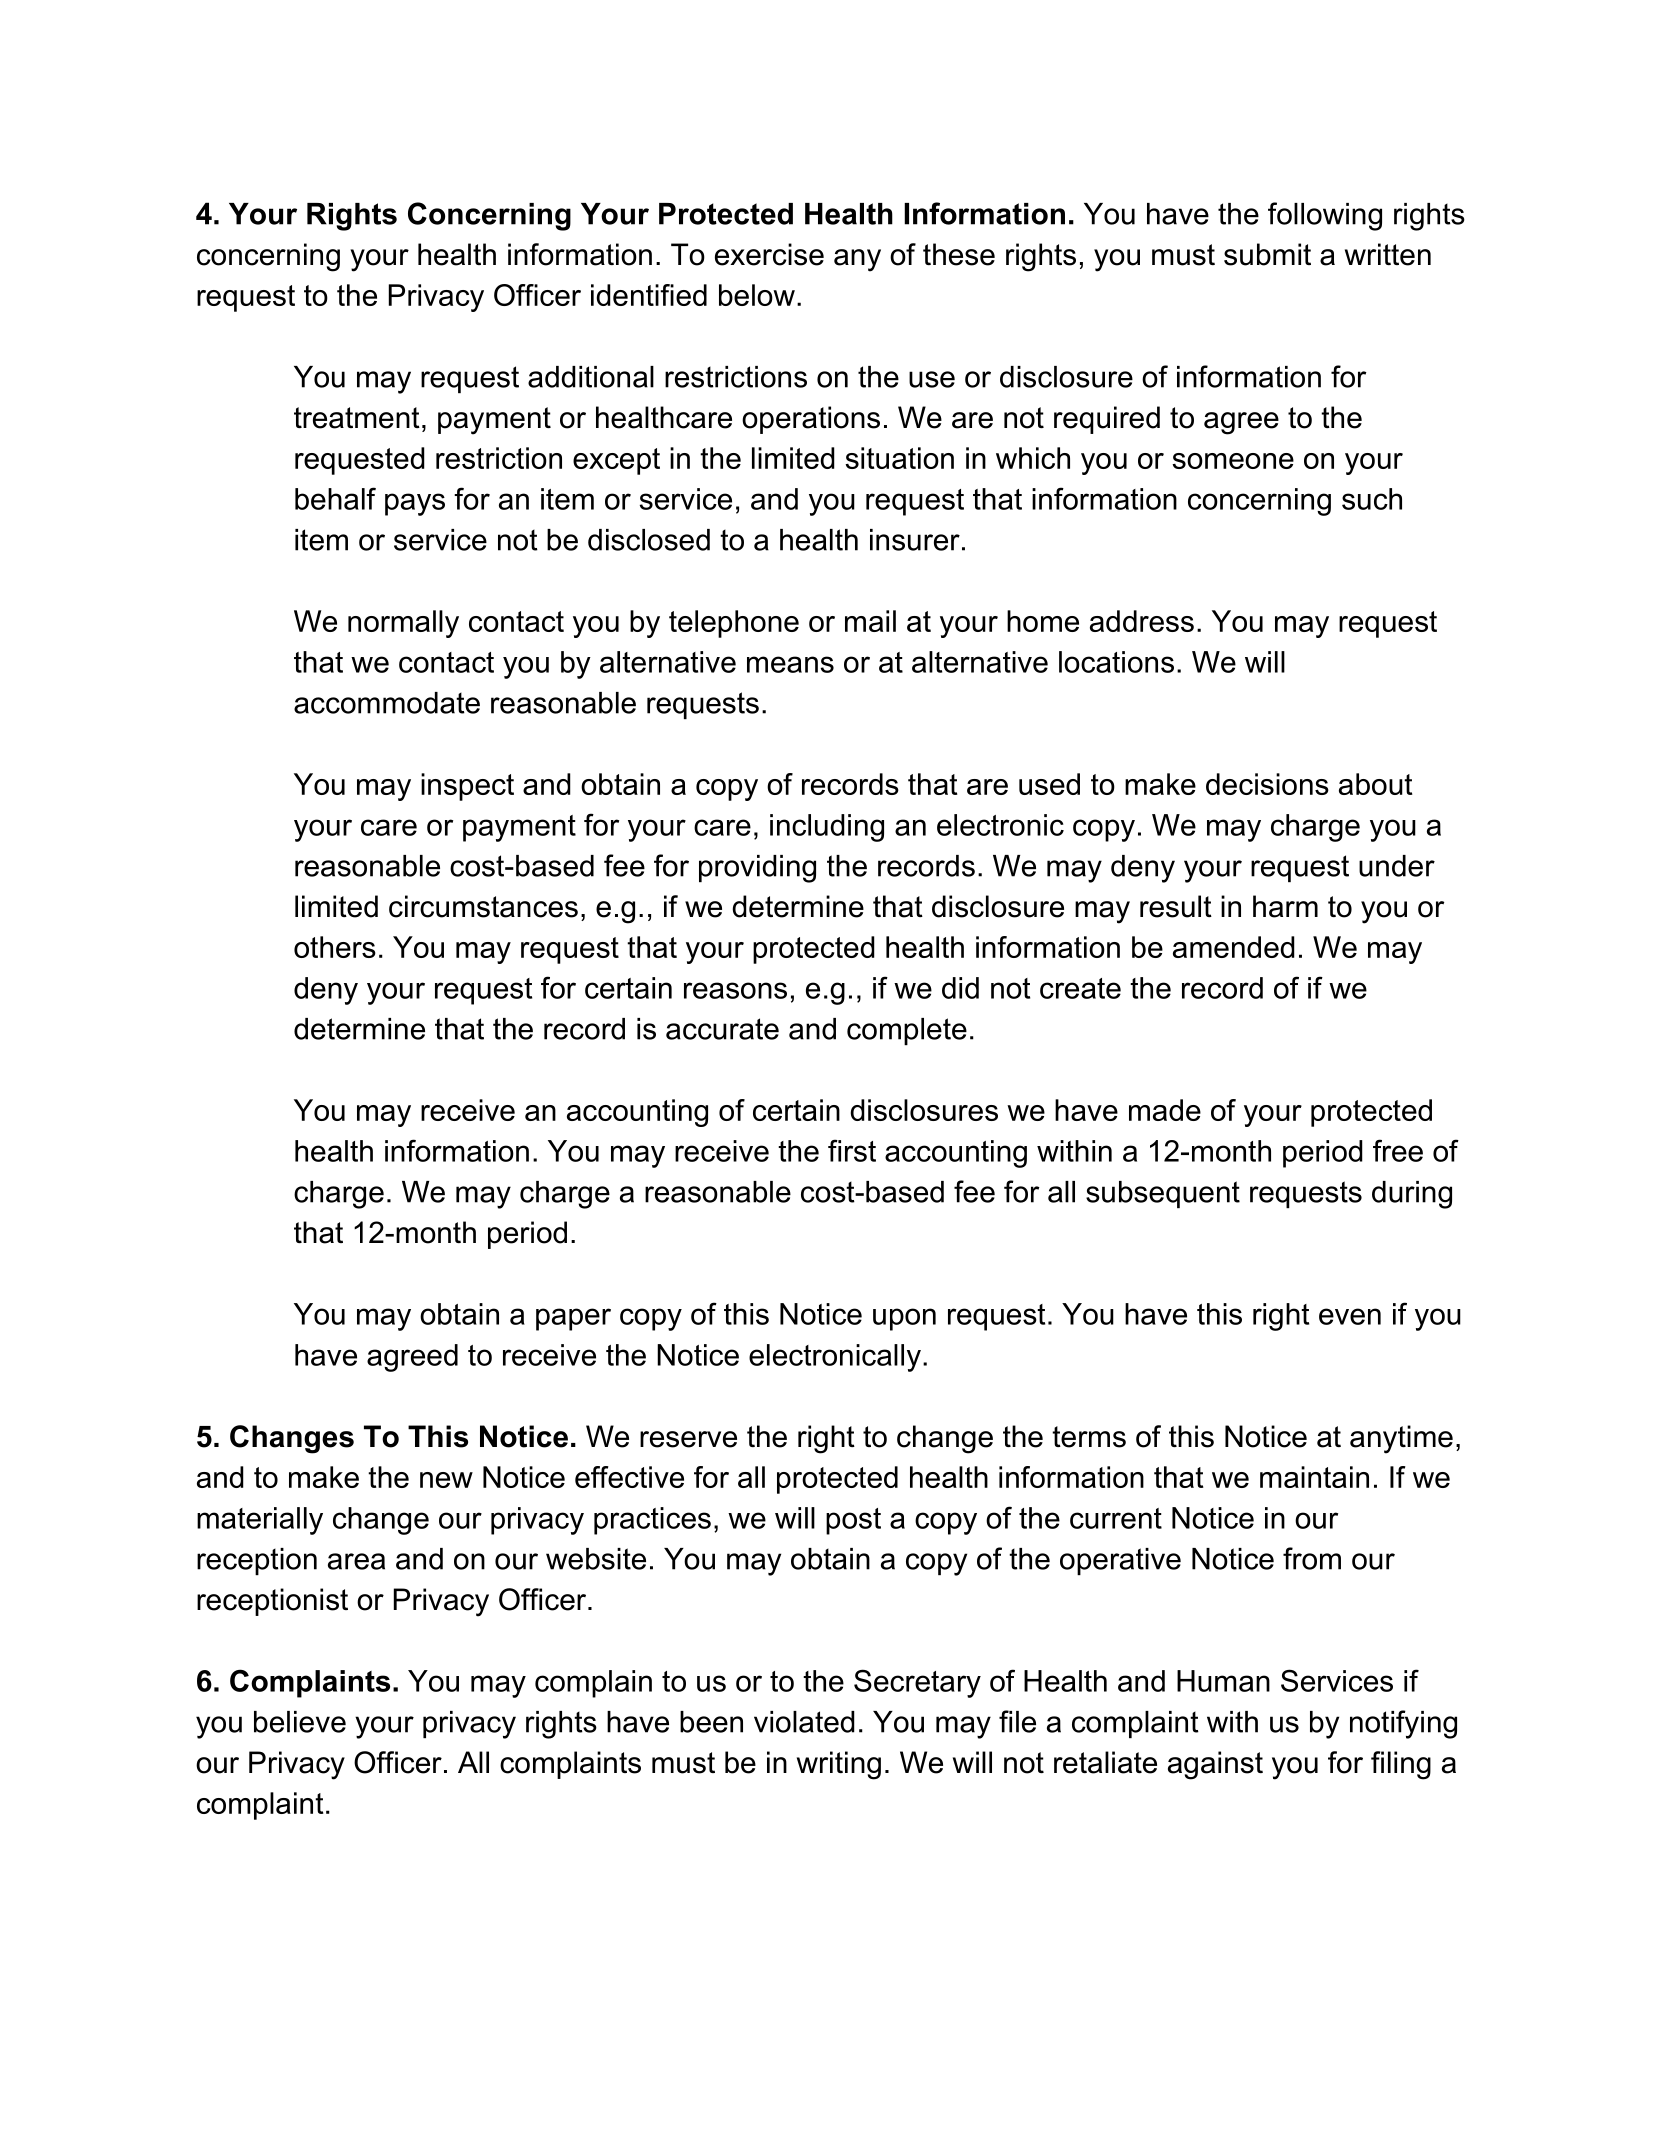 This screenshot has height=2152, width=1663. Describe the element at coordinates (357, 418) in the screenshot. I see `treatment` at that location.
